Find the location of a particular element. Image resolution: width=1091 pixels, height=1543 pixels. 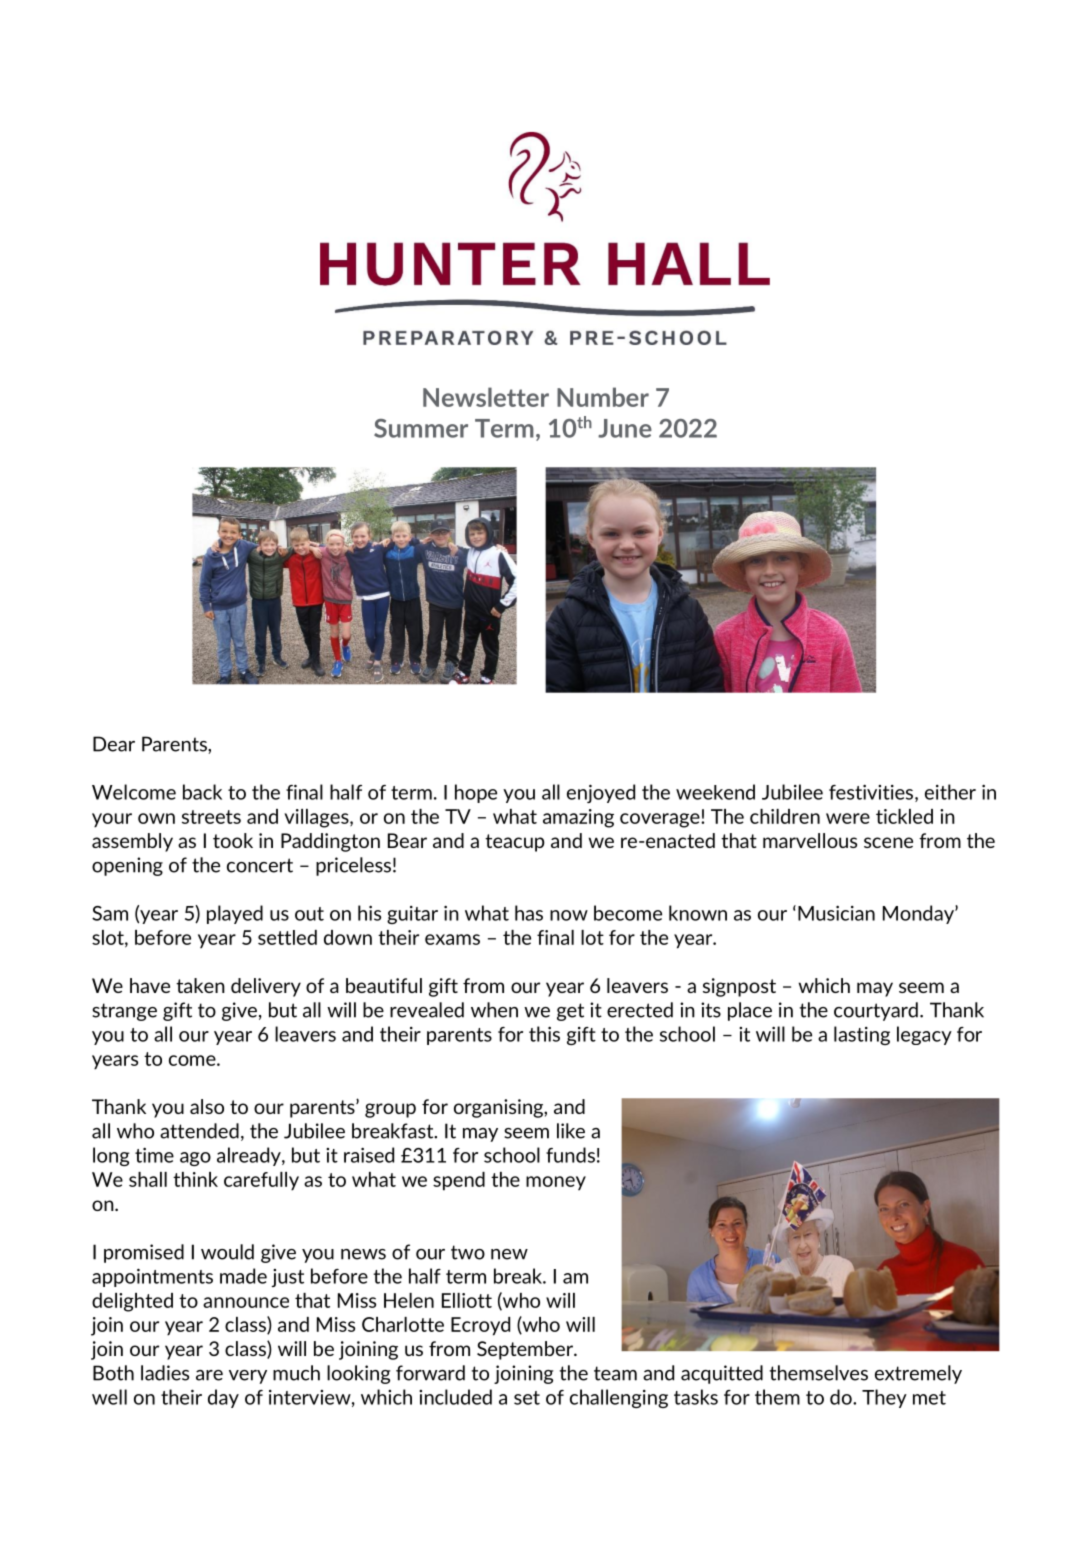

Musician is located at coordinates (836, 913).
